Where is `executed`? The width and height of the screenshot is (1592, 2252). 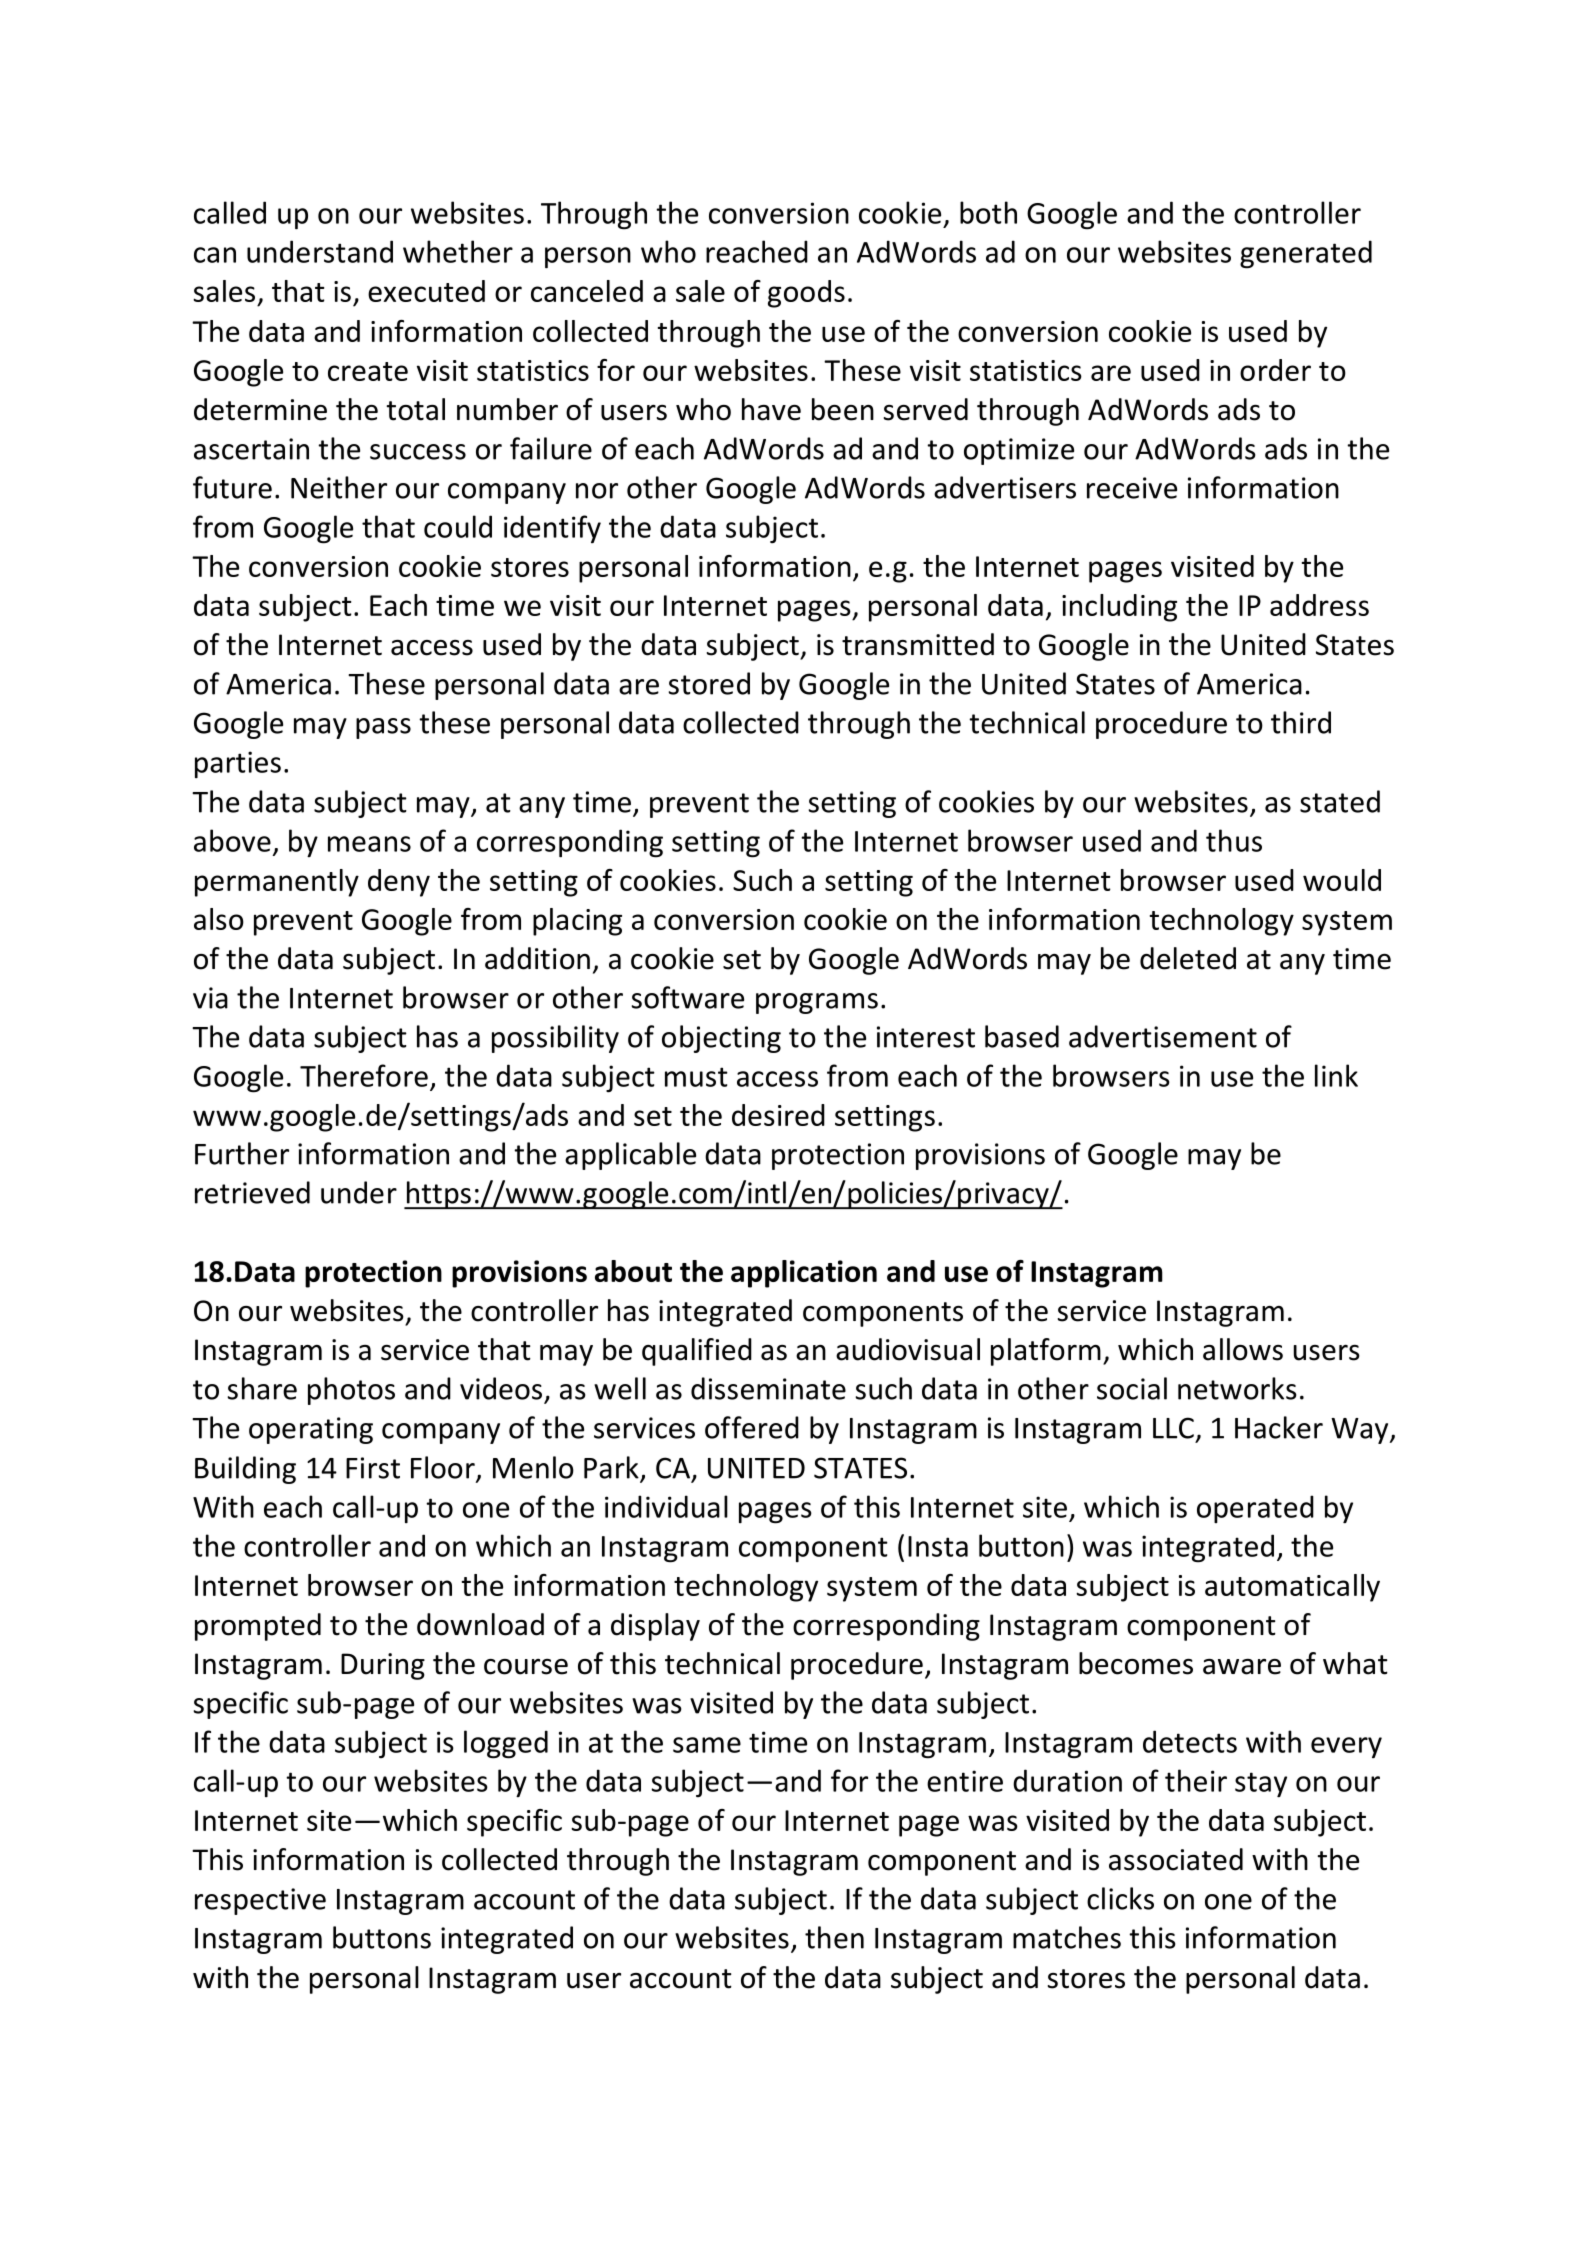 executed is located at coordinates (426, 291).
